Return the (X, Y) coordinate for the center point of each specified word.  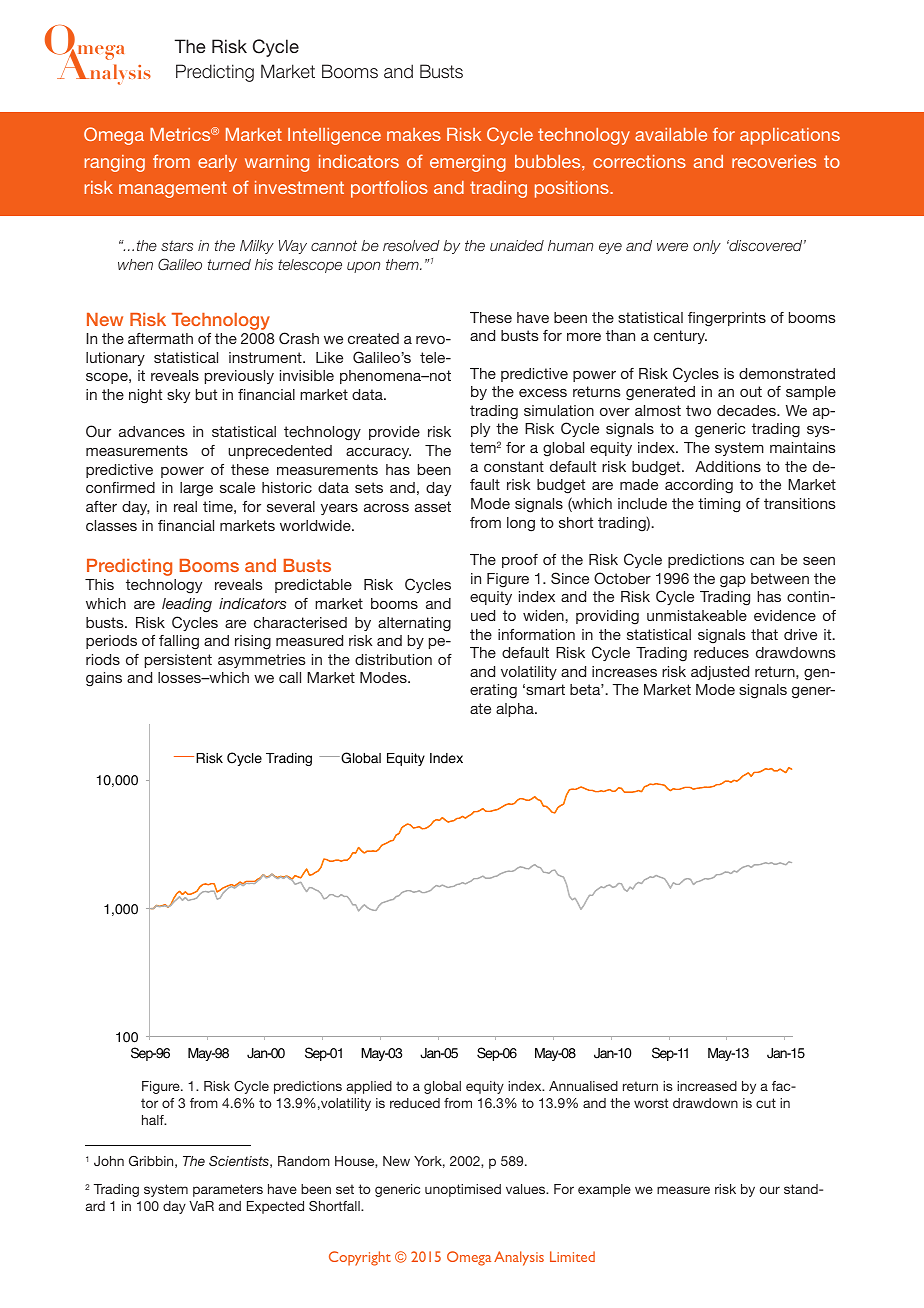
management (173, 189)
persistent (178, 661)
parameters (228, 1190)
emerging (468, 163)
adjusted (720, 673)
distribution (393, 659)
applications (790, 136)
